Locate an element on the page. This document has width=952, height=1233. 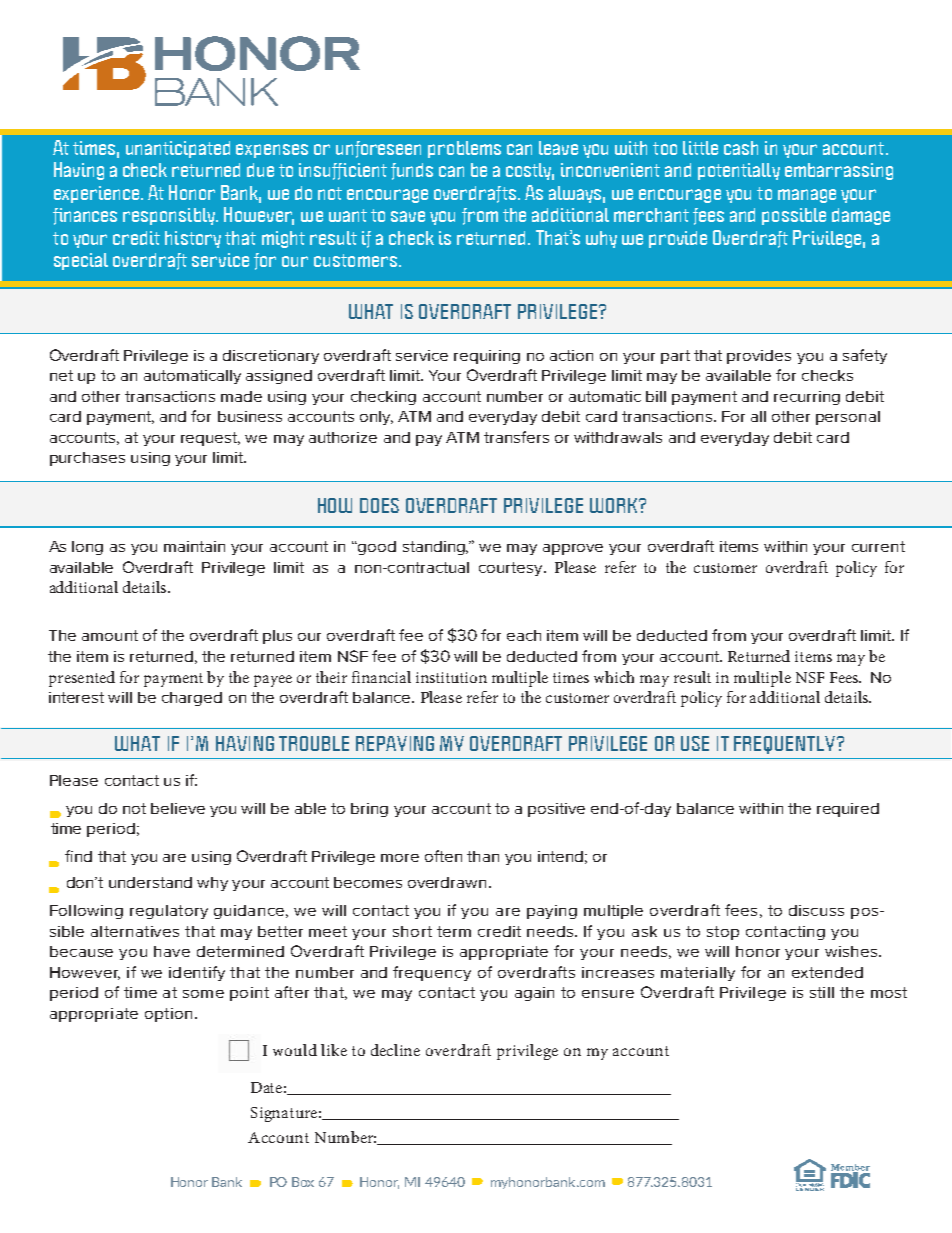
made is located at coordinates (241, 396).
